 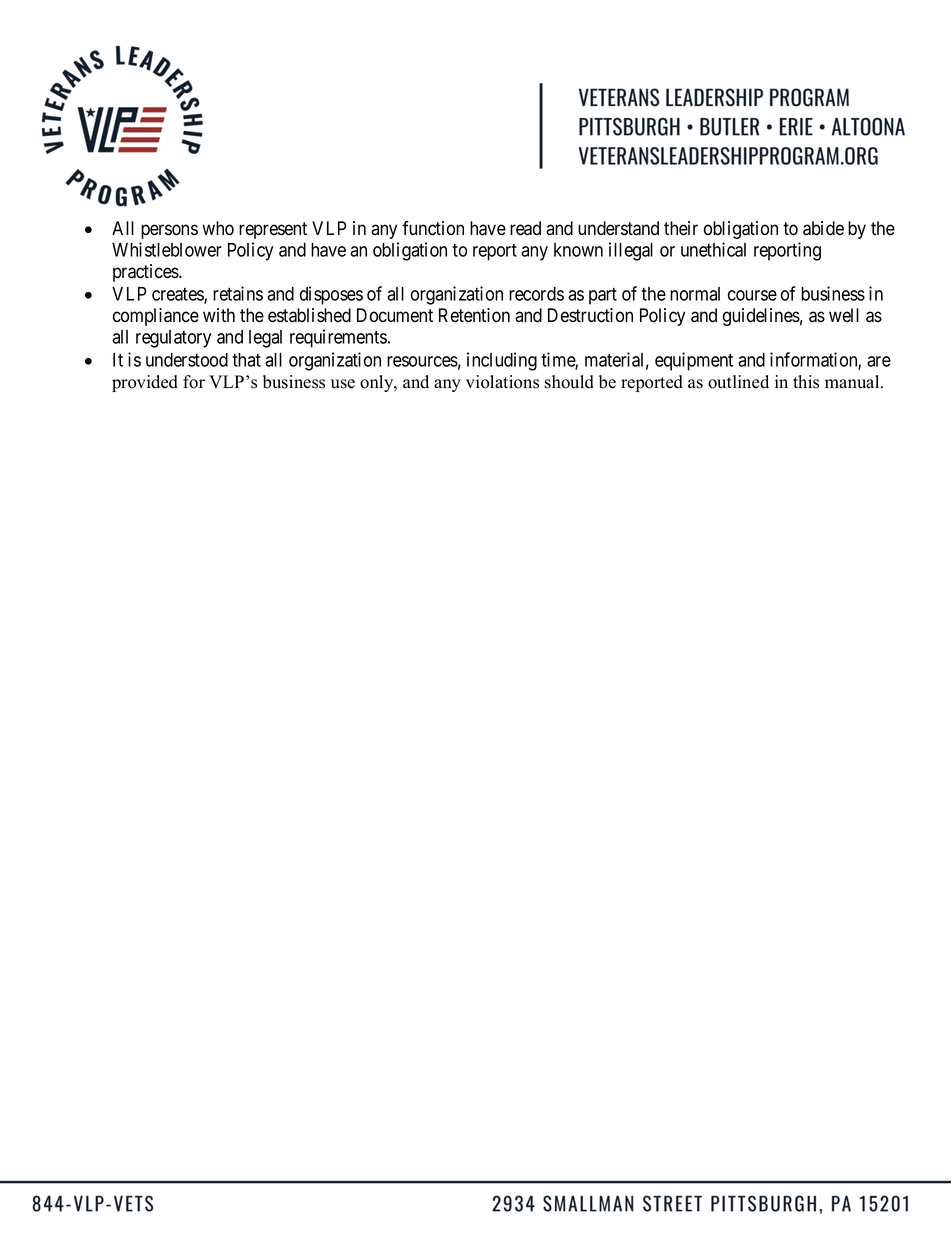 What do you see at coordinates (502, 361) in the screenshot?
I see `including` at bounding box center [502, 361].
